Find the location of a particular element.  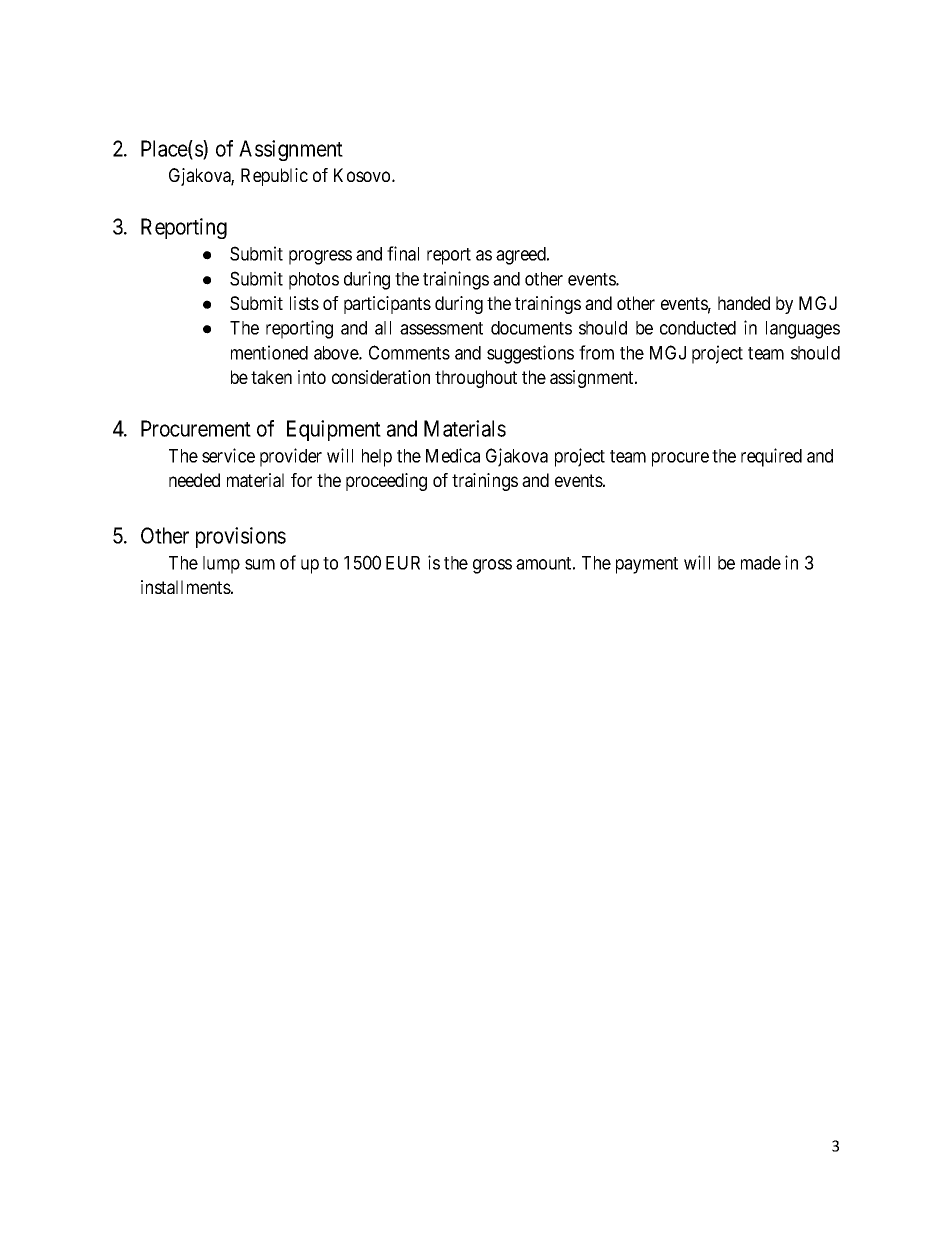

required is located at coordinates (771, 457).
